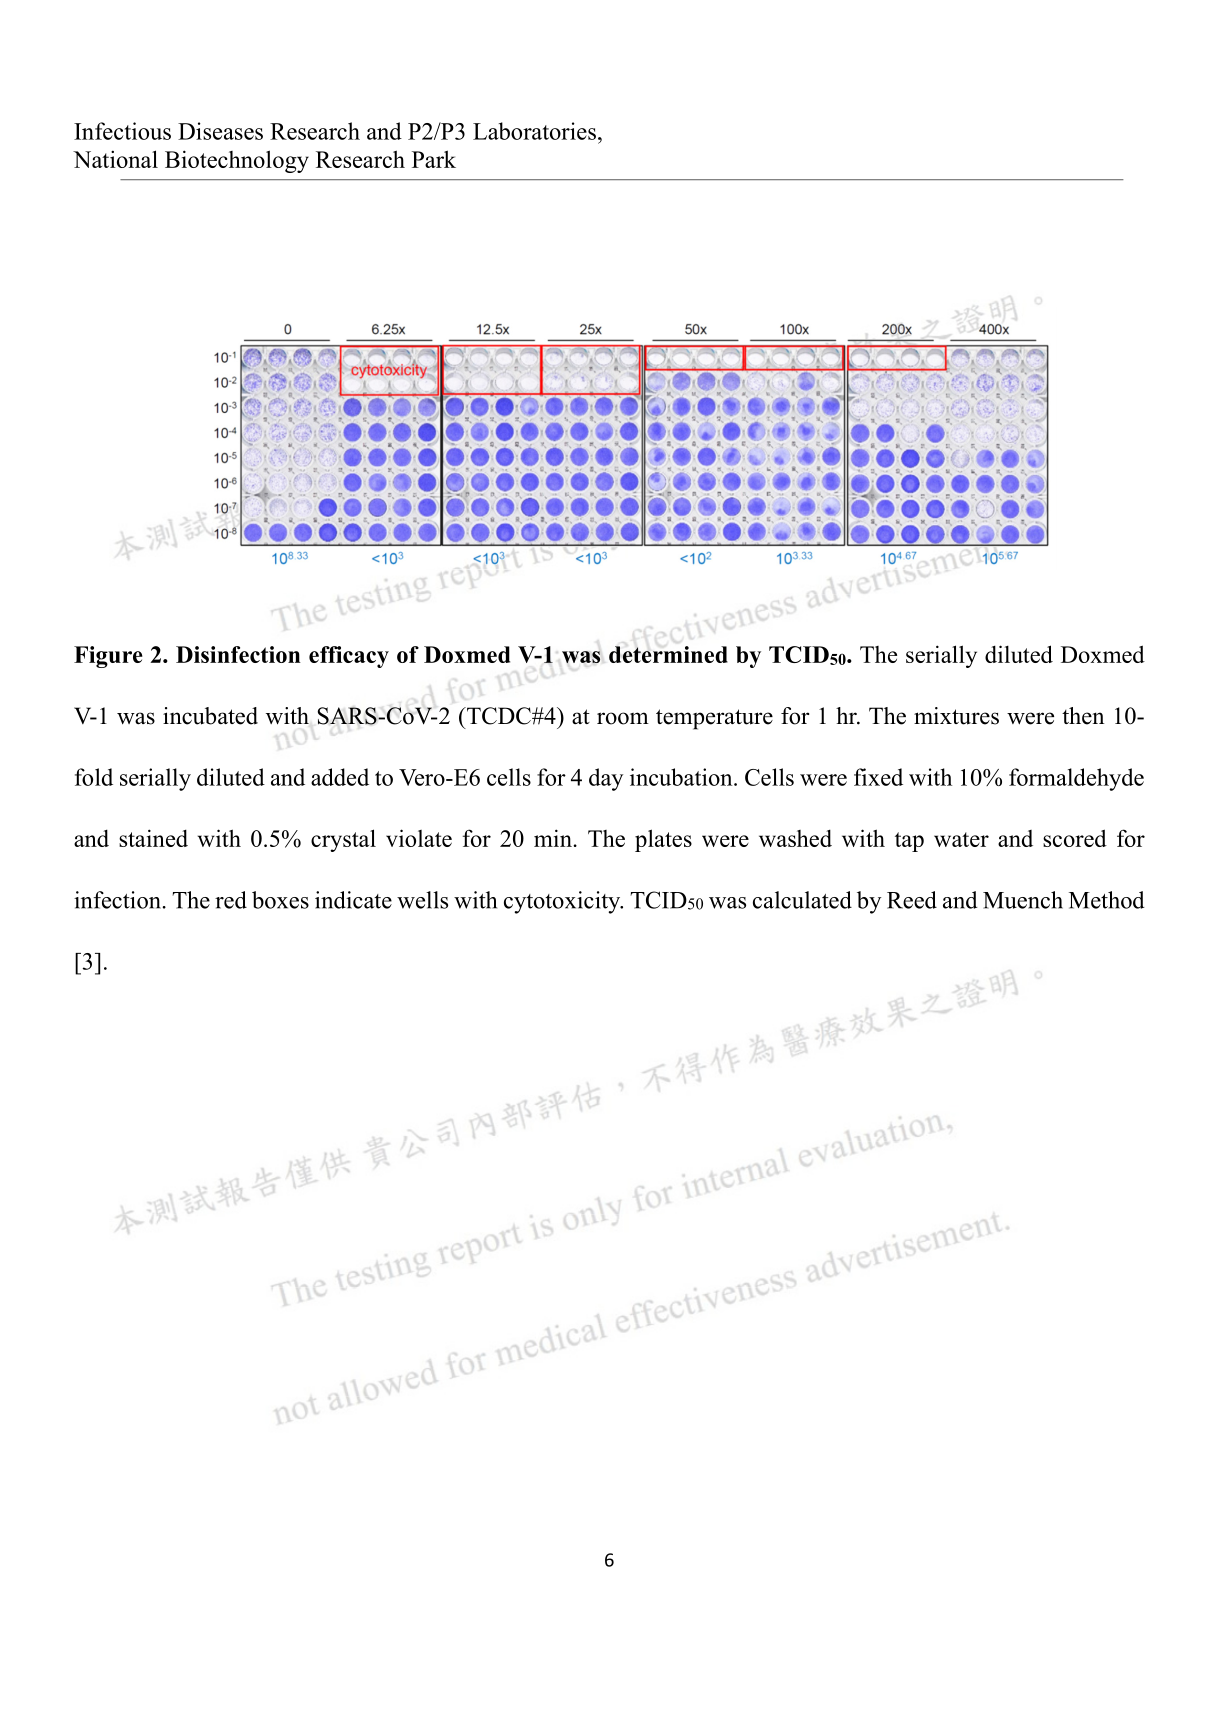 Image resolution: width=1218 pixels, height=1723 pixels. I want to click on boxes, so click(280, 900).
